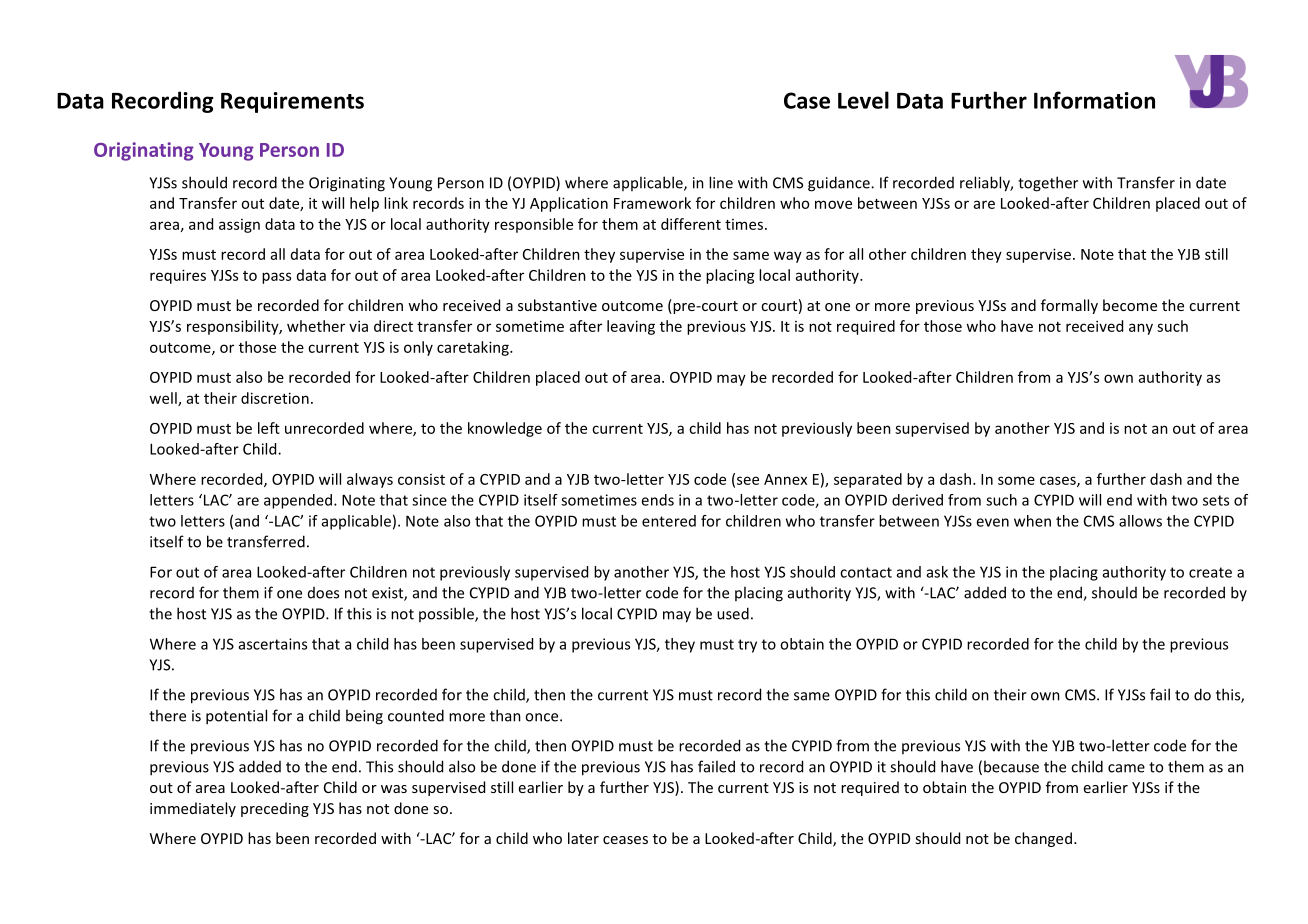 The height and width of the screenshot is (924, 1308). What do you see at coordinates (1210, 572) in the screenshot?
I see `create` at bounding box center [1210, 572].
